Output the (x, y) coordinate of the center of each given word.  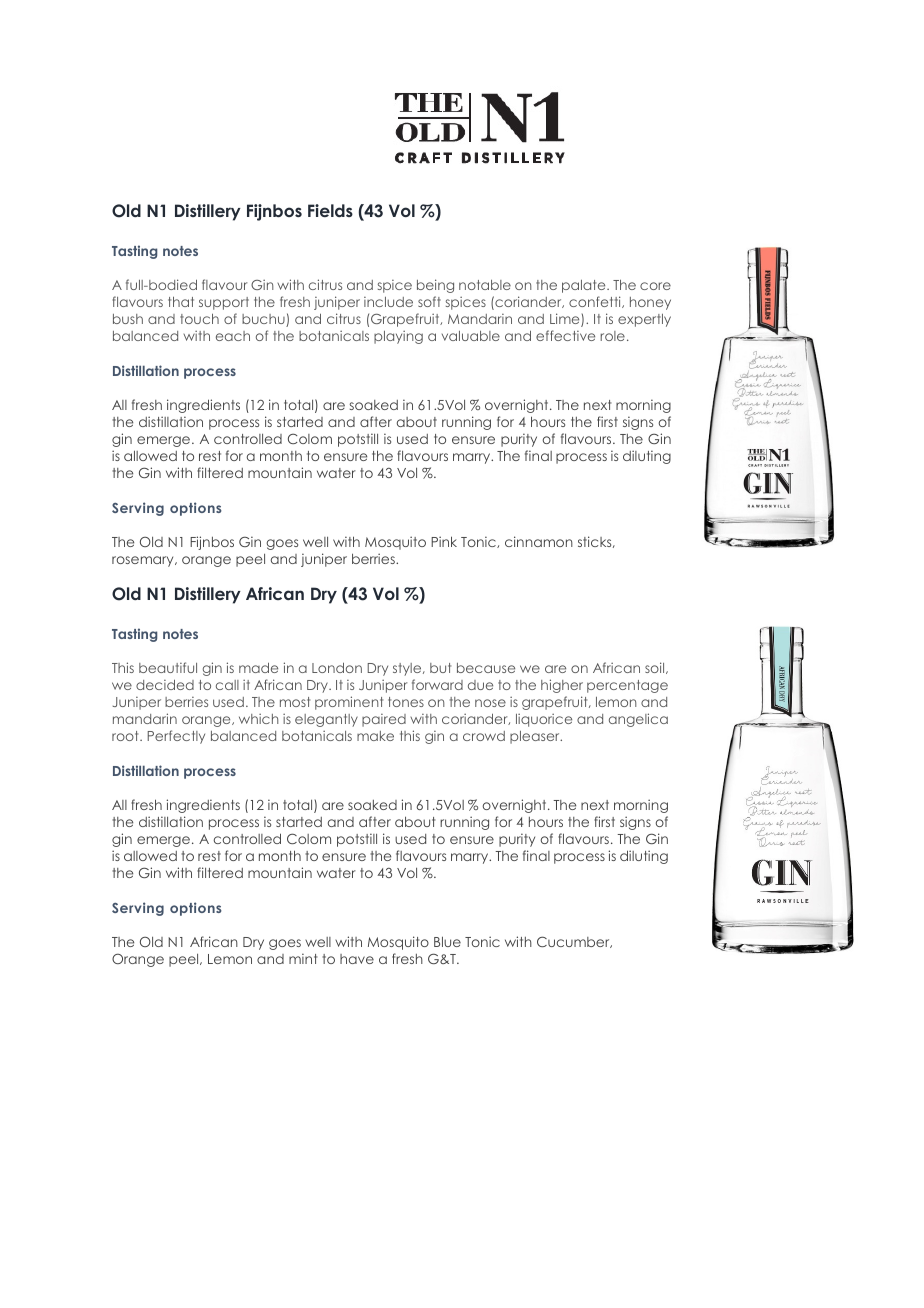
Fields (330, 210)
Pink (444, 541)
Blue (447, 941)
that (181, 302)
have (357, 959)
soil (656, 668)
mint (303, 958)
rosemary (144, 561)
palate (585, 286)
